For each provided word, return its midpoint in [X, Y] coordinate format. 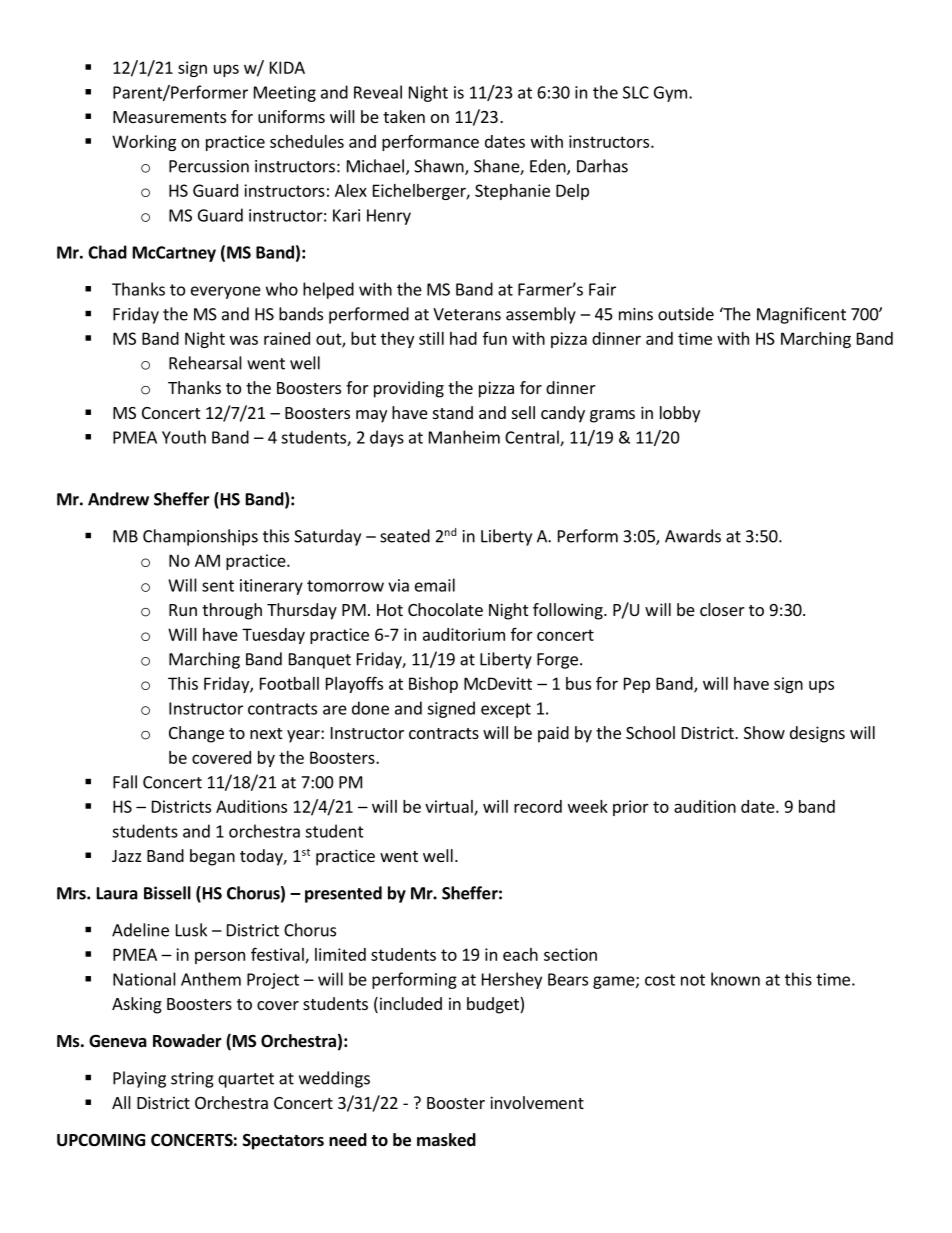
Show [764, 732]
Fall [125, 782]
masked [446, 1140]
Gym [670, 94]
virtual [450, 807]
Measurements [169, 117]
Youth [184, 437]
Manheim [464, 437]
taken [404, 116]
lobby [680, 414]
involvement [537, 1102]
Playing [139, 1079]
